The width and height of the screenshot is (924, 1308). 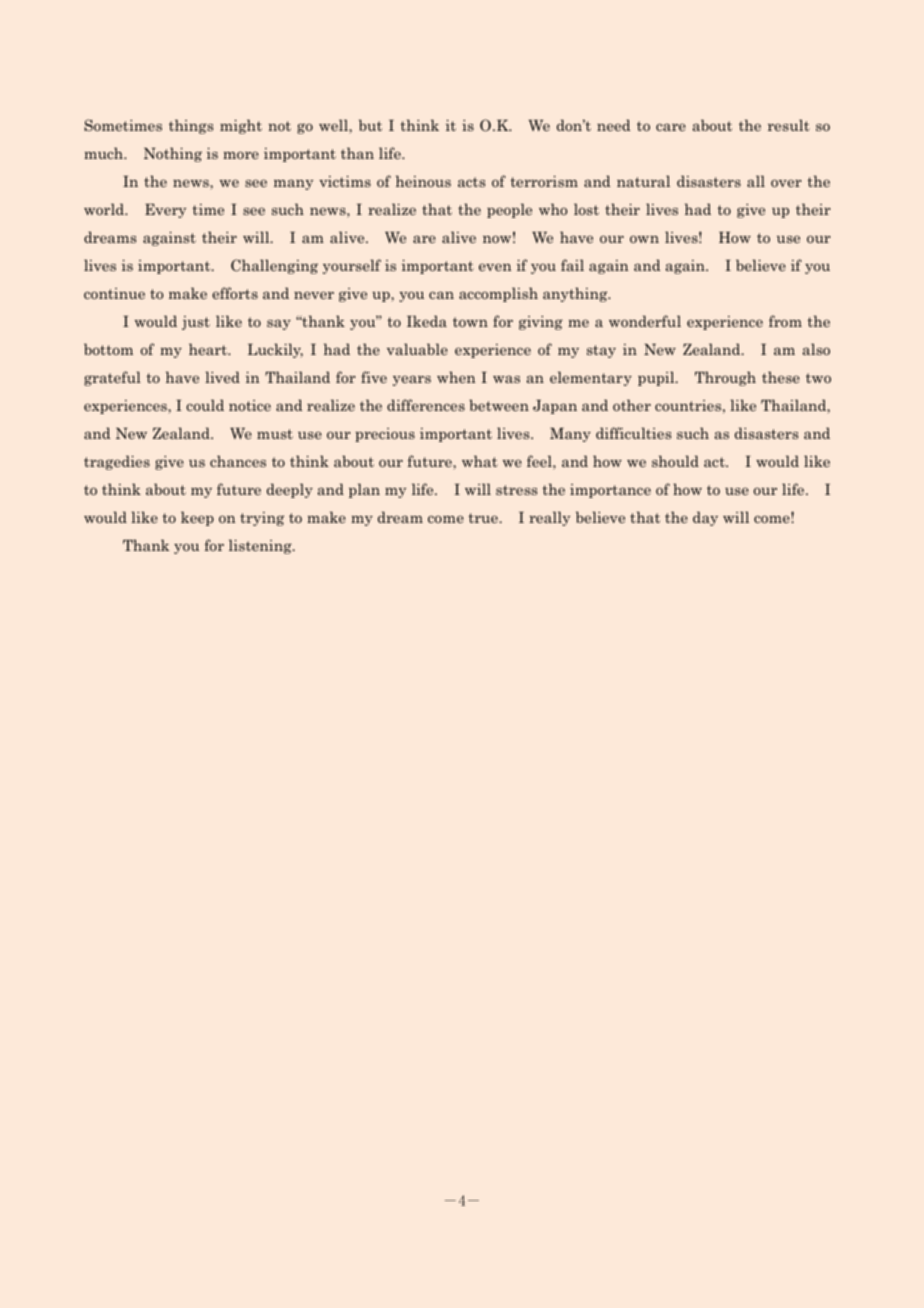 I want to click on keep, so click(x=197, y=518).
